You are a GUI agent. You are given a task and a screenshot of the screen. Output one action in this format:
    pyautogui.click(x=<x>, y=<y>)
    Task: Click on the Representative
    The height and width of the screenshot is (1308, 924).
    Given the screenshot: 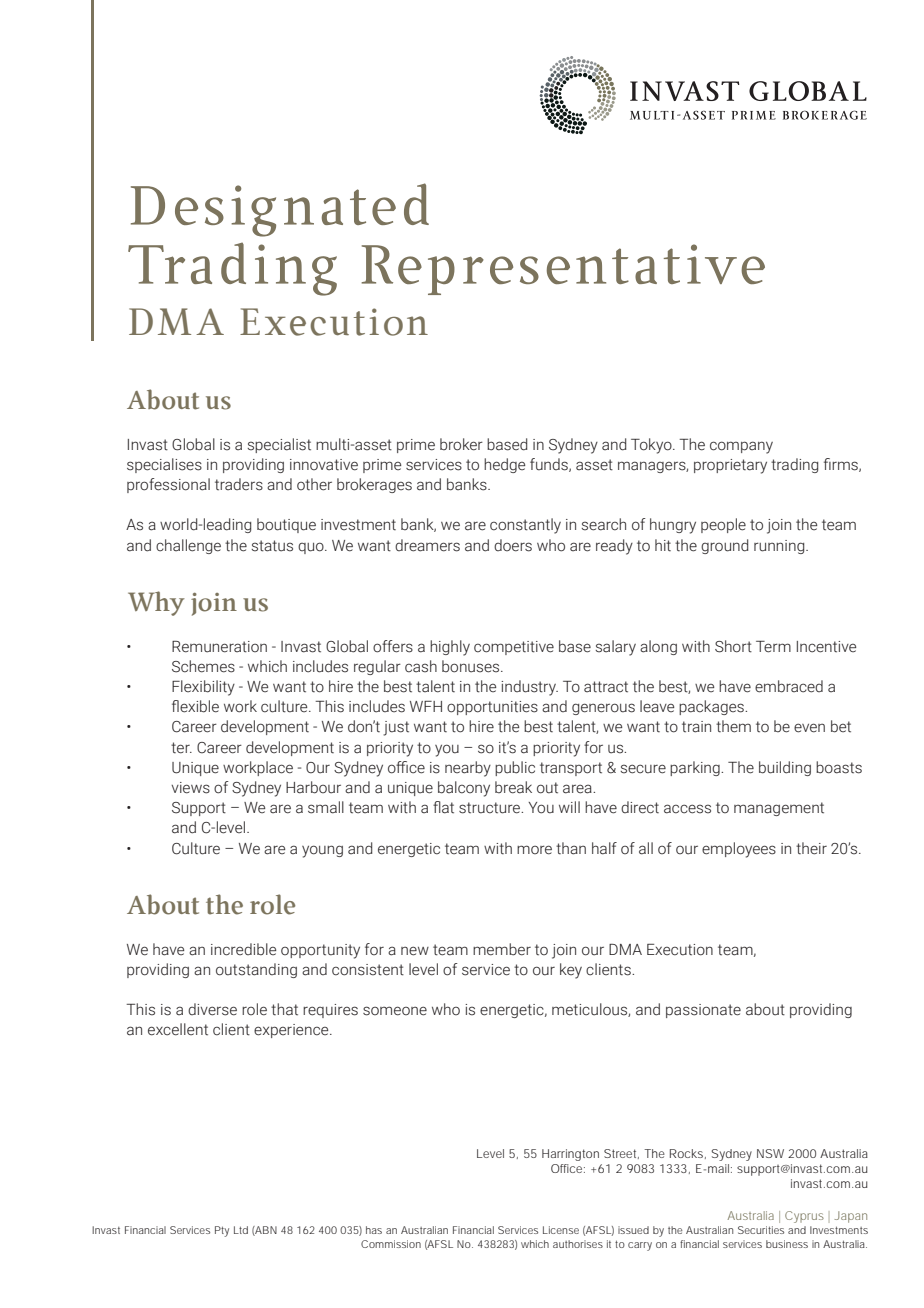 What is the action you would take?
    pyautogui.click(x=563, y=269)
